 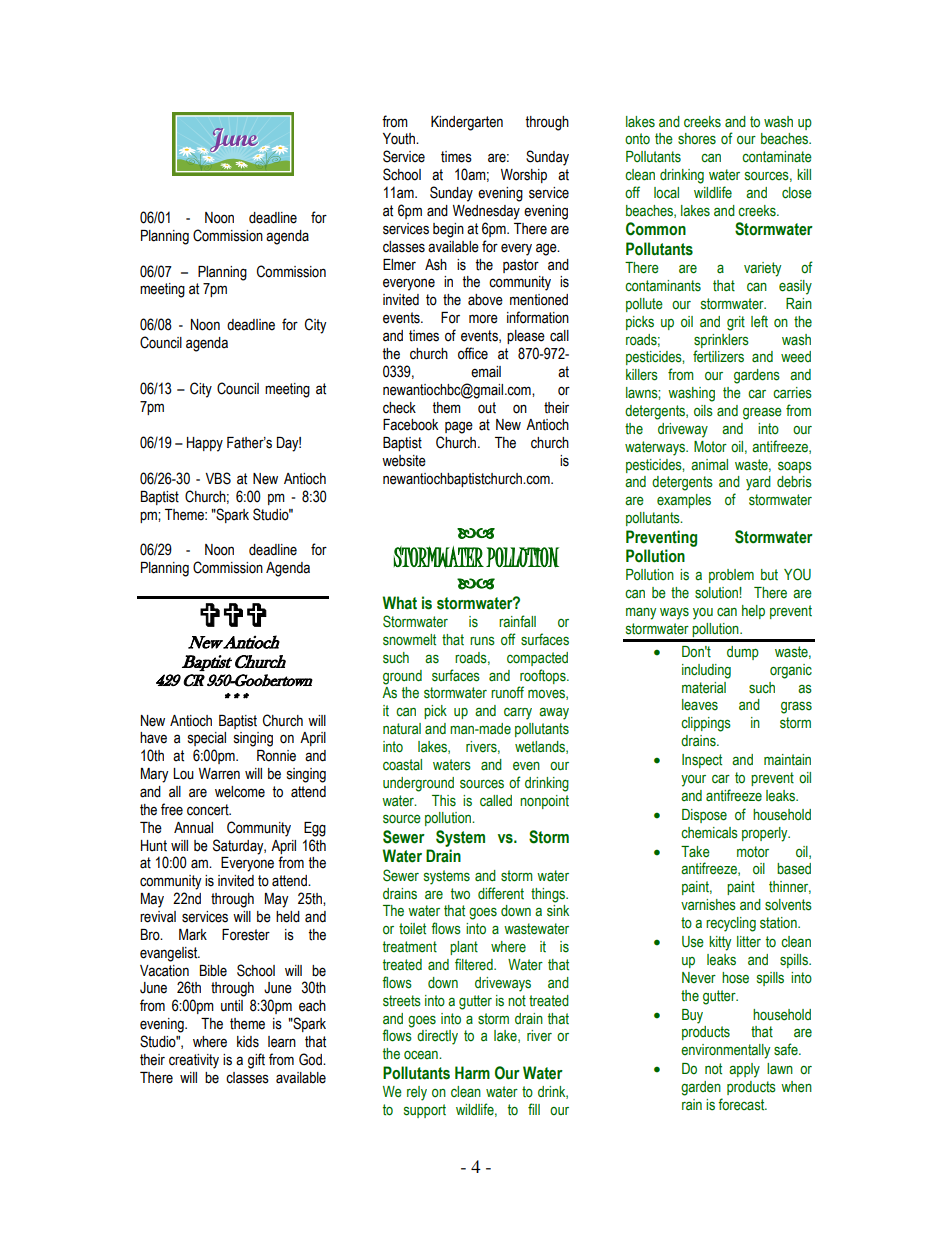 What do you see at coordinates (482, 641) in the screenshot?
I see `runs` at bounding box center [482, 641].
